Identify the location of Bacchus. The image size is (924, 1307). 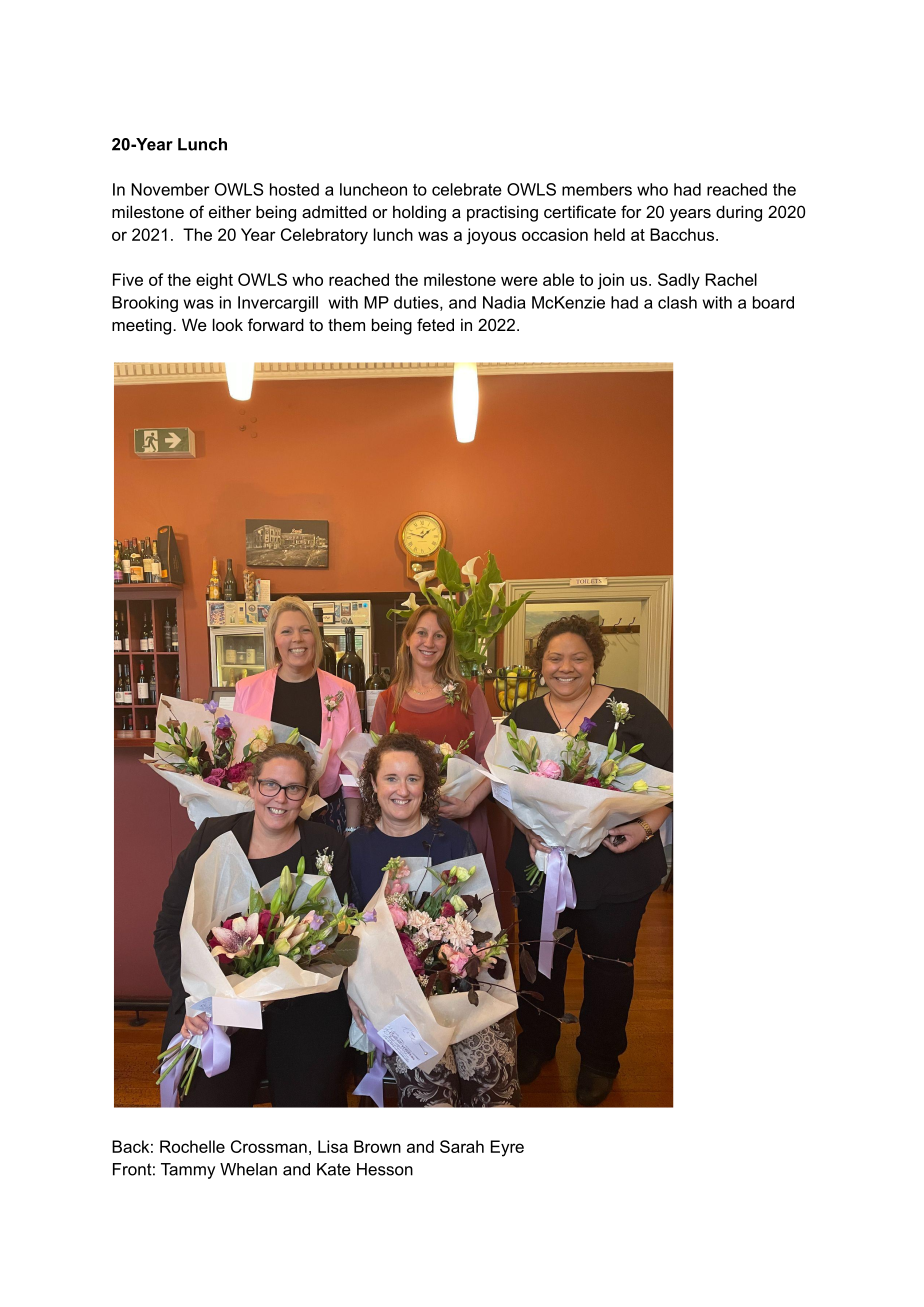
(683, 234).
